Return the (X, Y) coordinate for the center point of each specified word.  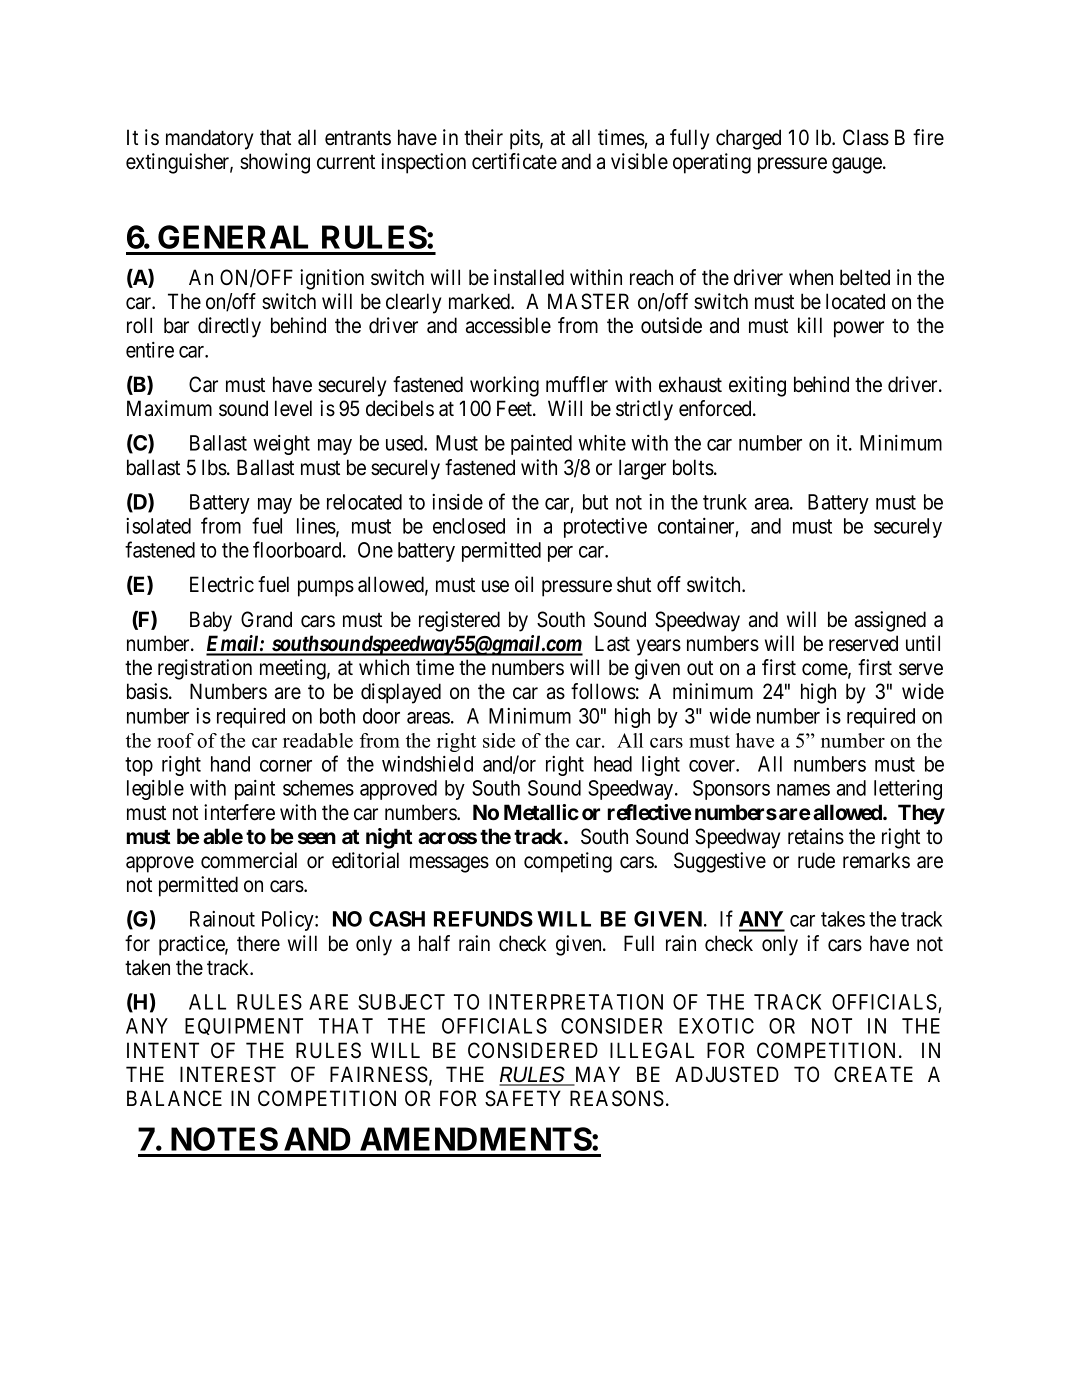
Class (866, 137)
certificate (514, 161)
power (859, 329)
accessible (508, 325)
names (803, 790)
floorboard (298, 549)
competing (568, 862)
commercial (249, 860)
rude (816, 860)
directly (229, 327)
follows (603, 691)
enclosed (469, 526)
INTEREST (228, 1074)
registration (205, 669)
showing (275, 163)
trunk (725, 502)
